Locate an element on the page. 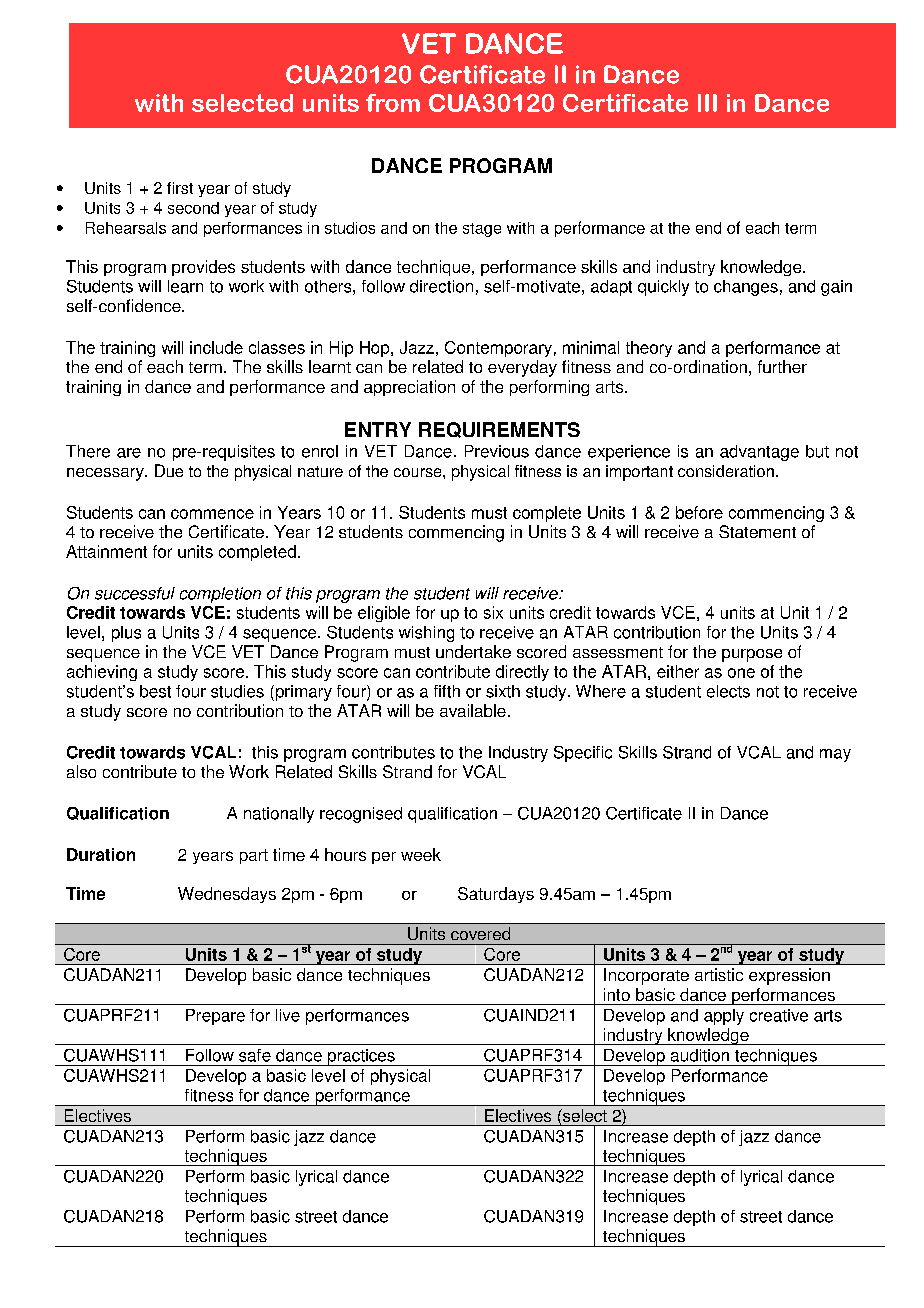  also is located at coordinates (81, 771).
